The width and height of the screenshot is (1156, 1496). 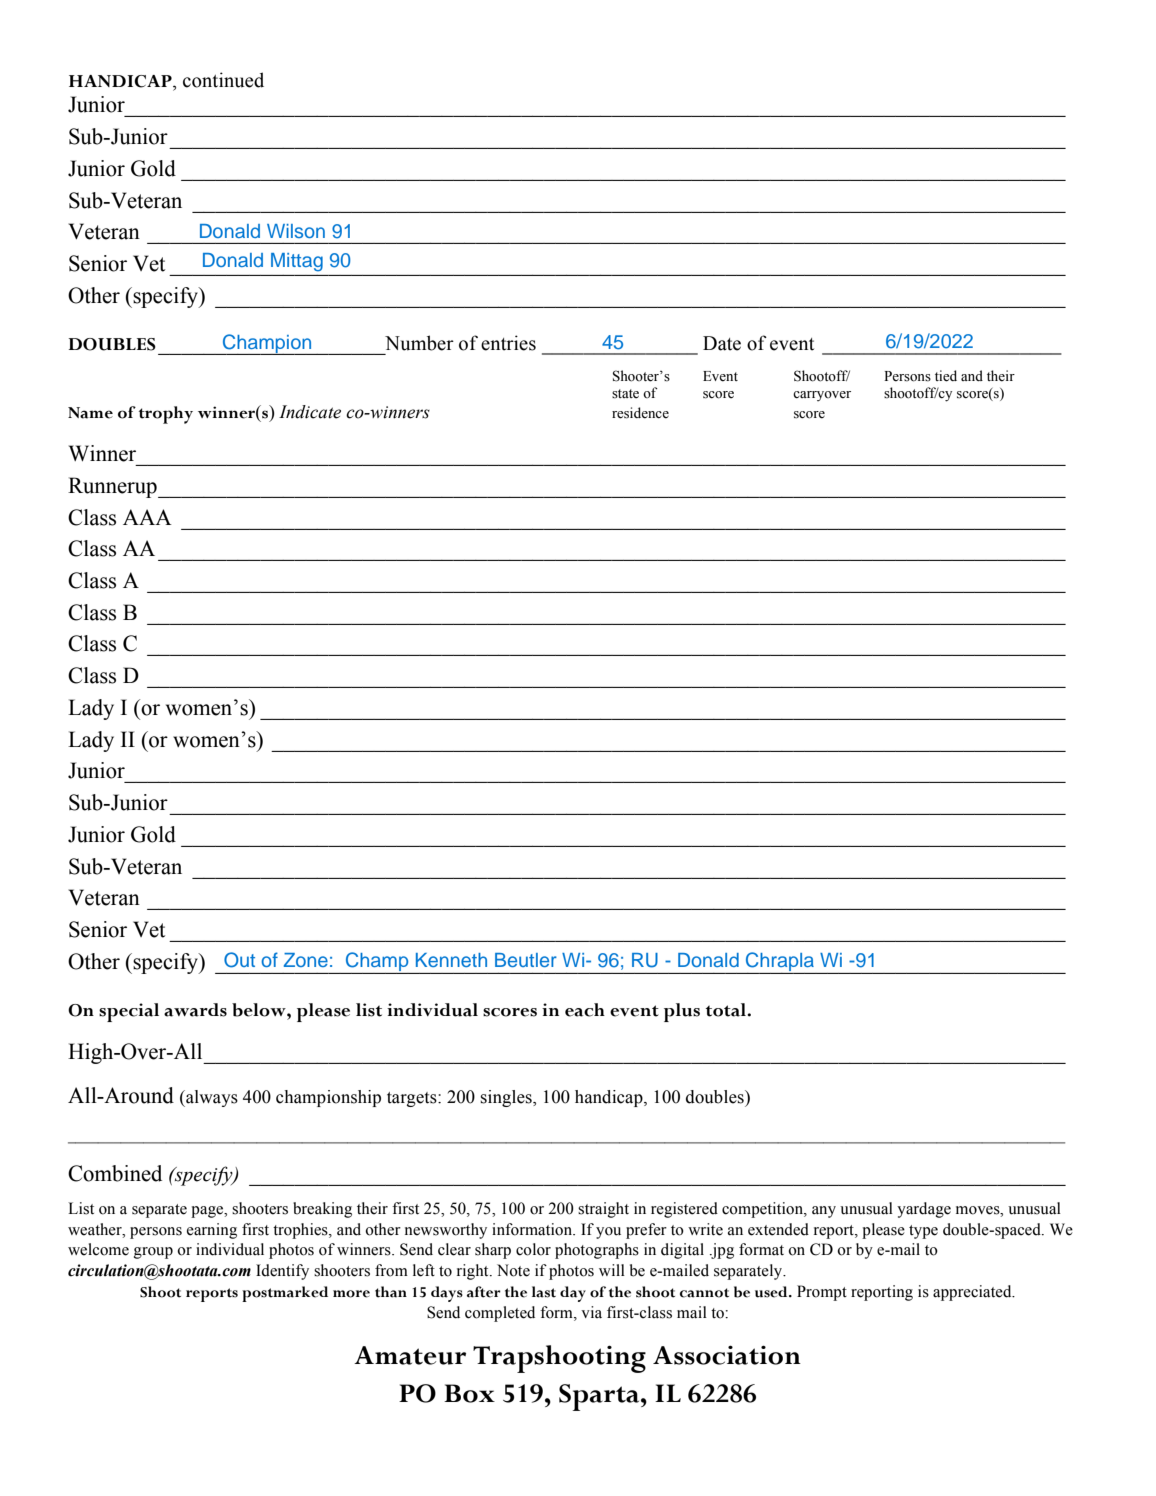 I want to click on singles, so click(x=507, y=1098).
